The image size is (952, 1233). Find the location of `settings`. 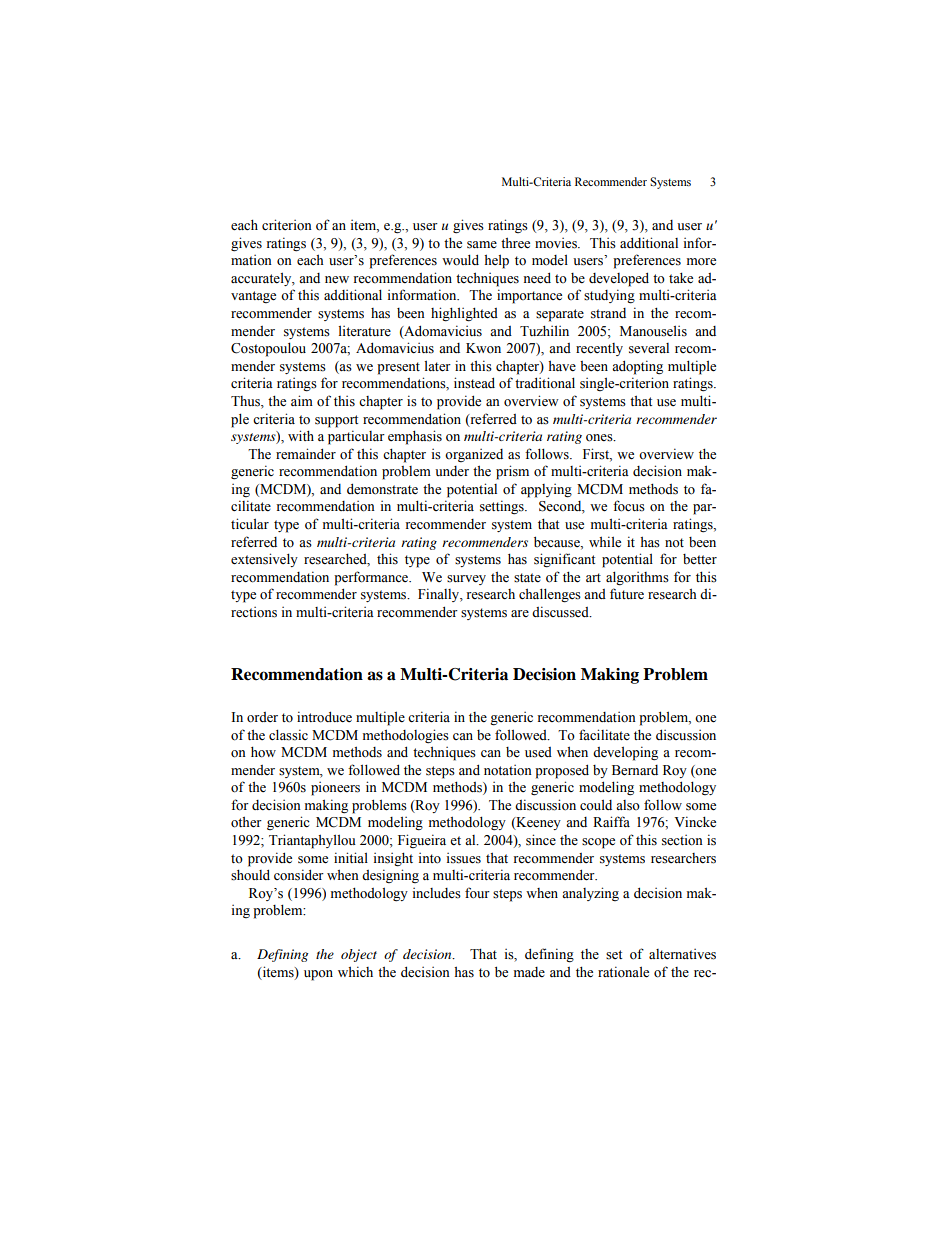

settings is located at coordinates (503, 507).
